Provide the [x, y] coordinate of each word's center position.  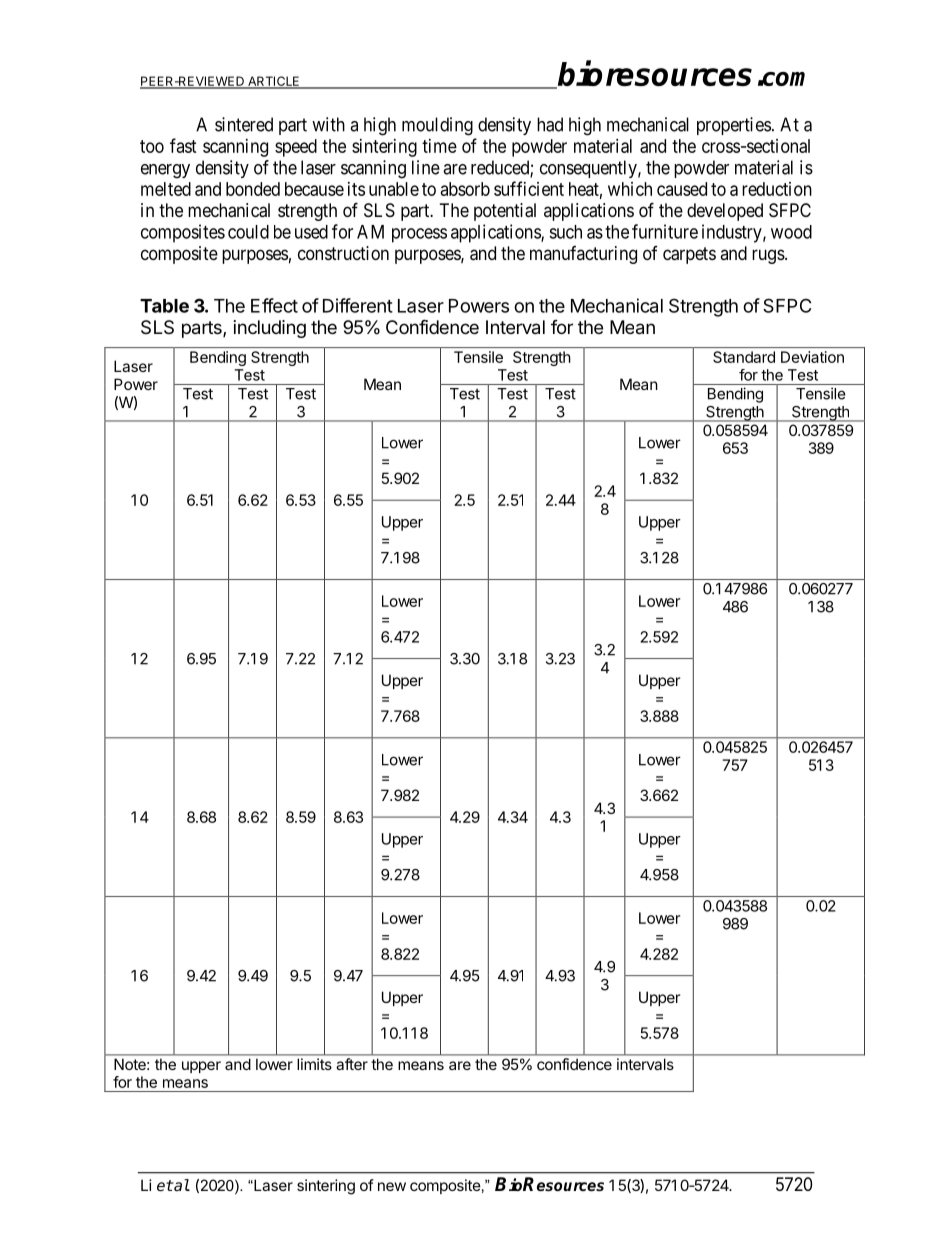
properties [734, 126]
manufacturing [583, 255]
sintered [244, 124]
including [270, 329]
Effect [274, 305]
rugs [768, 256]
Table [164, 306]
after [352, 1064]
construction [343, 253]
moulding [437, 126]
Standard [744, 357]
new [392, 1186]
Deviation [812, 357]
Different [358, 305]
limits [315, 1064]
